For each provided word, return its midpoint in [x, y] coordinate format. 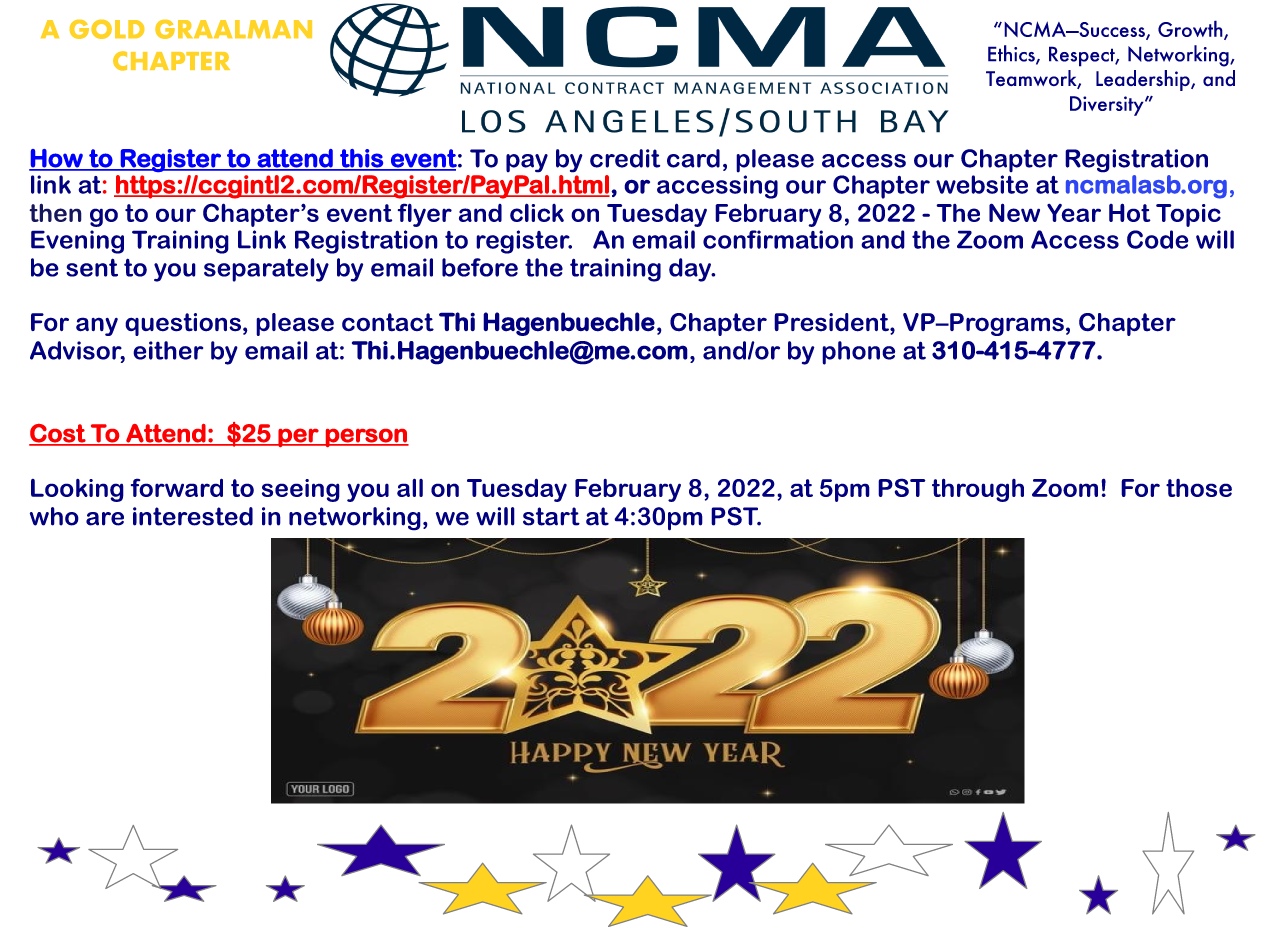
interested [193, 516]
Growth [1191, 30]
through [978, 490]
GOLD [107, 29]
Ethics [1012, 54]
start [551, 516]
